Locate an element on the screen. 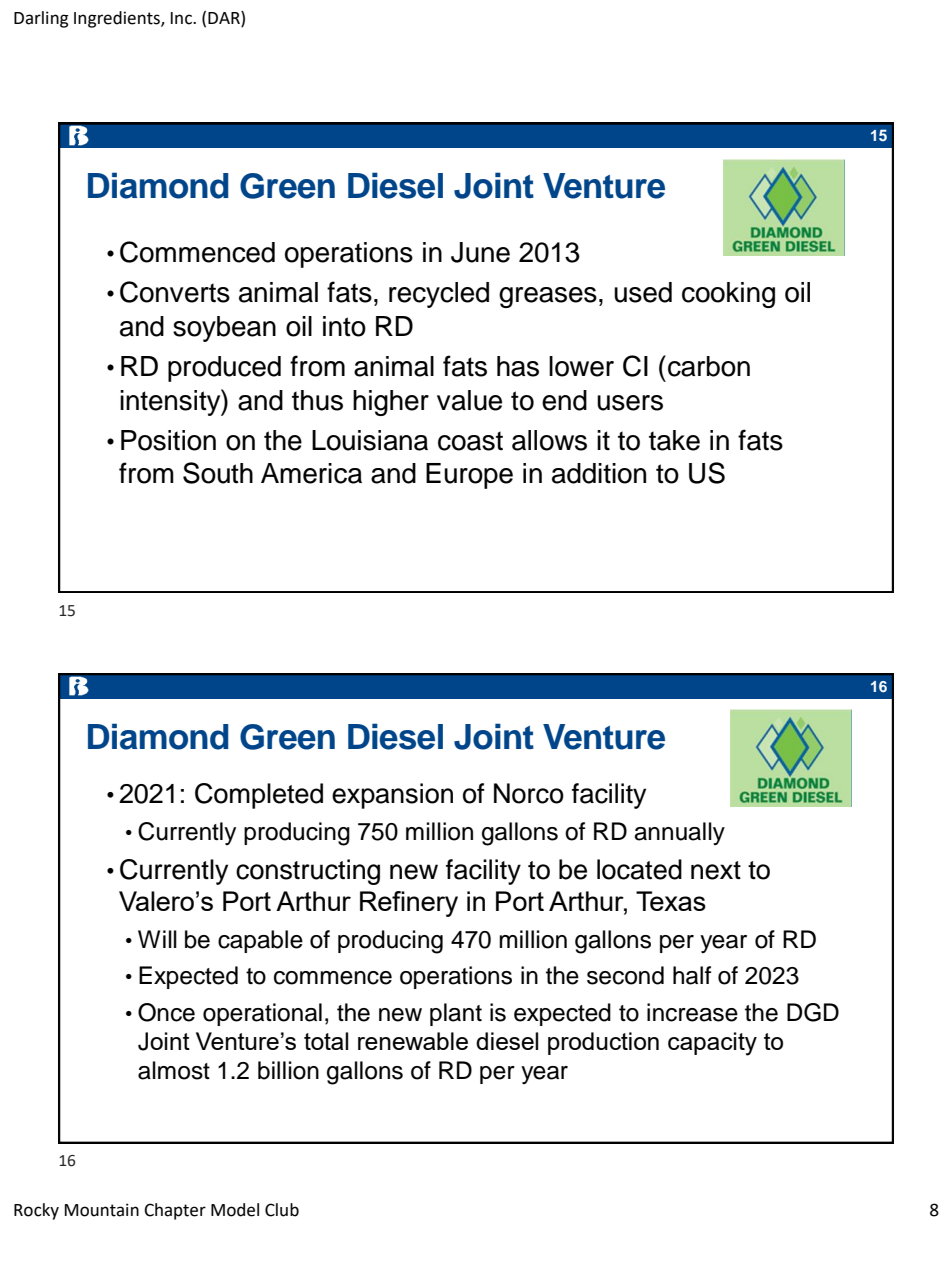 The image size is (952, 1266). June is located at coordinates (480, 252).
